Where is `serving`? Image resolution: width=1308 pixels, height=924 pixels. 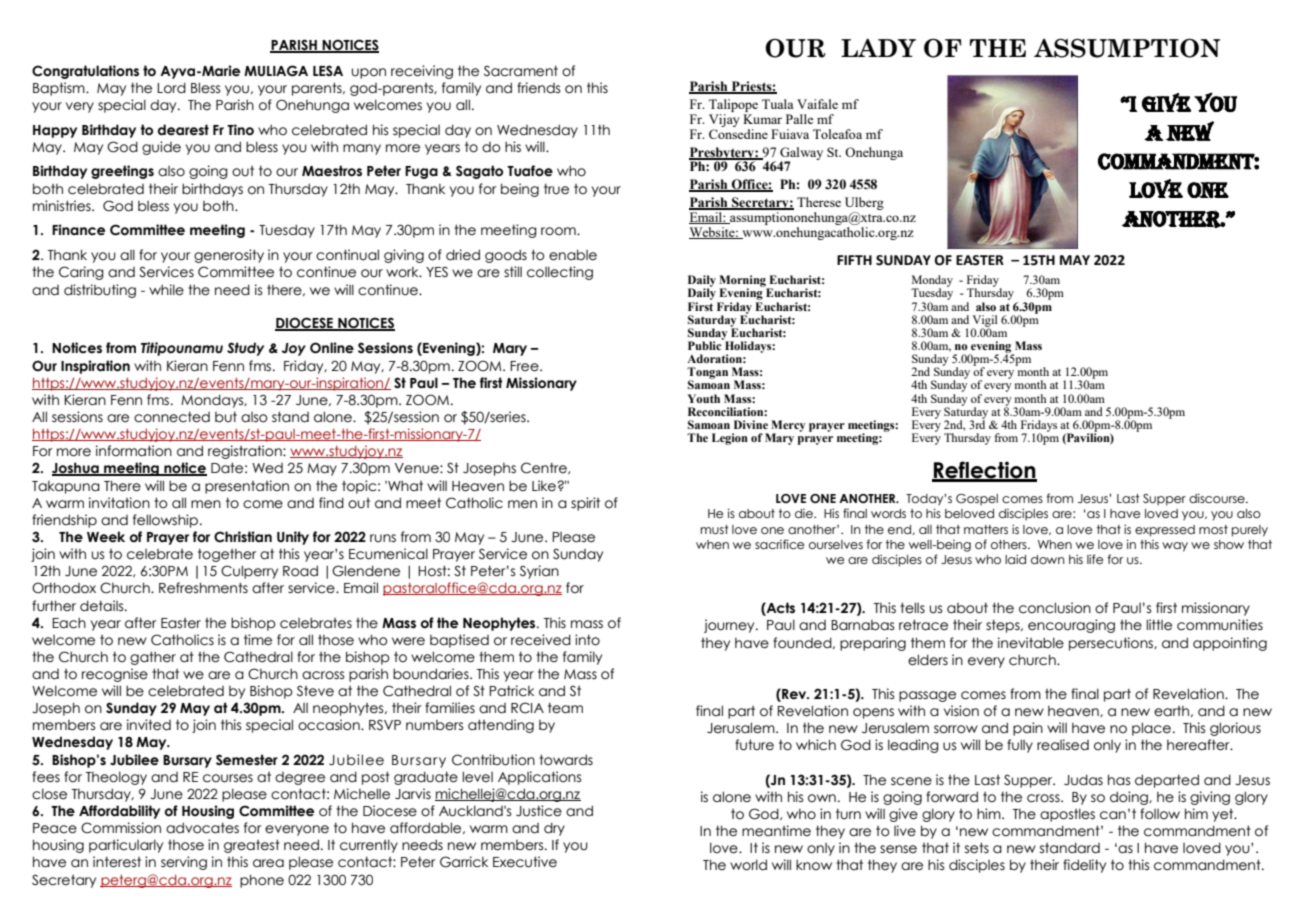 serving is located at coordinates (184, 863).
